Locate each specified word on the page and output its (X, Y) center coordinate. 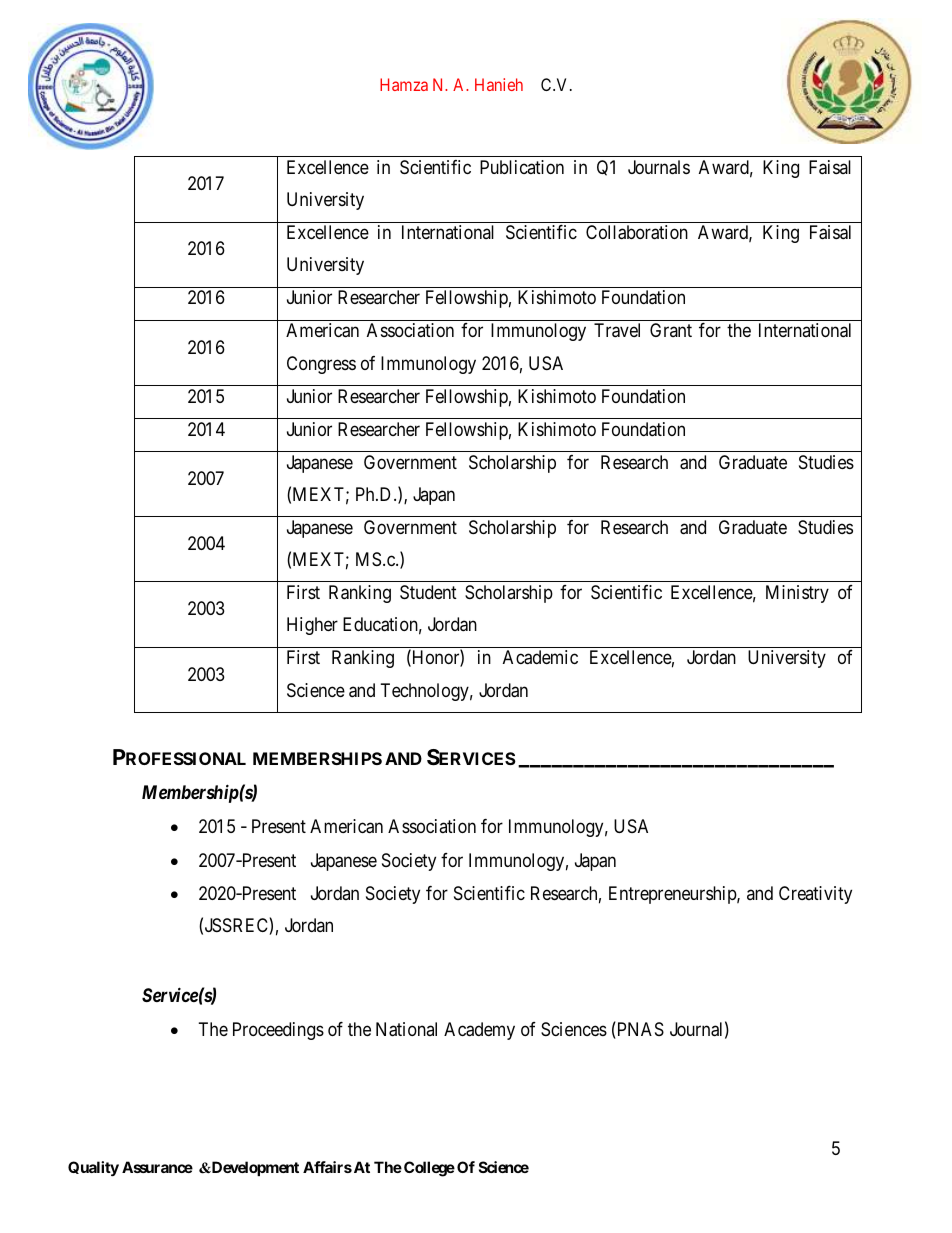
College (429, 1169)
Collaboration (637, 232)
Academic (540, 657)
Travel (617, 330)
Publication (522, 167)
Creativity (815, 895)
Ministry (797, 594)
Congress (321, 365)
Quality (93, 1168)
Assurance (157, 1167)
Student (428, 592)
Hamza (404, 84)
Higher (312, 626)
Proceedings (278, 1031)
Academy (479, 1031)
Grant (671, 330)
